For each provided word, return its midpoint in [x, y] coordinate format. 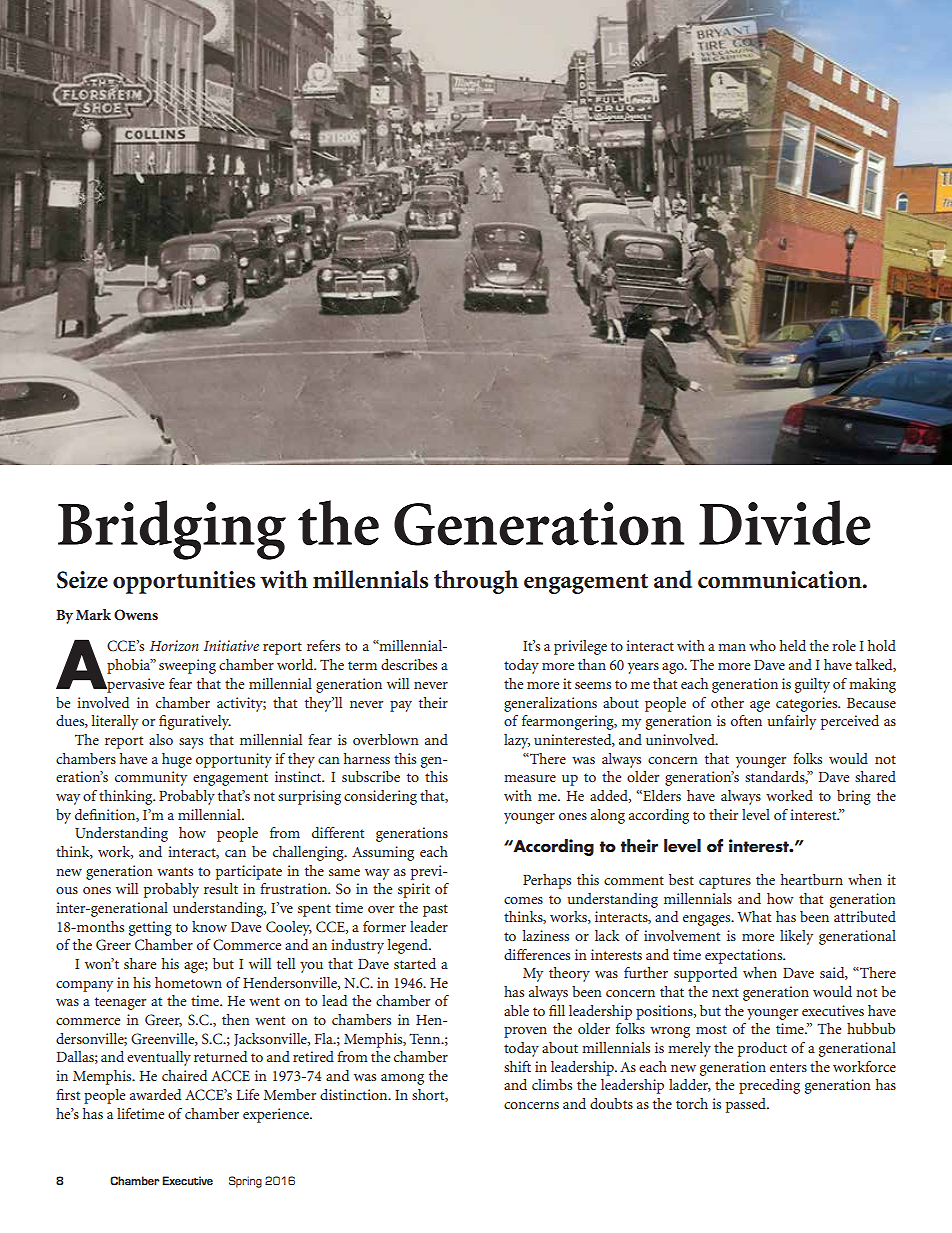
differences [537, 954]
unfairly [791, 722]
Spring [245, 1182]
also [161, 739]
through [476, 582]
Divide [785, 523]
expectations [745, 956]
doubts [611, 1103]
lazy [517, 741]
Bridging [172, 530]
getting [150, 928]
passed [747, 1105]
